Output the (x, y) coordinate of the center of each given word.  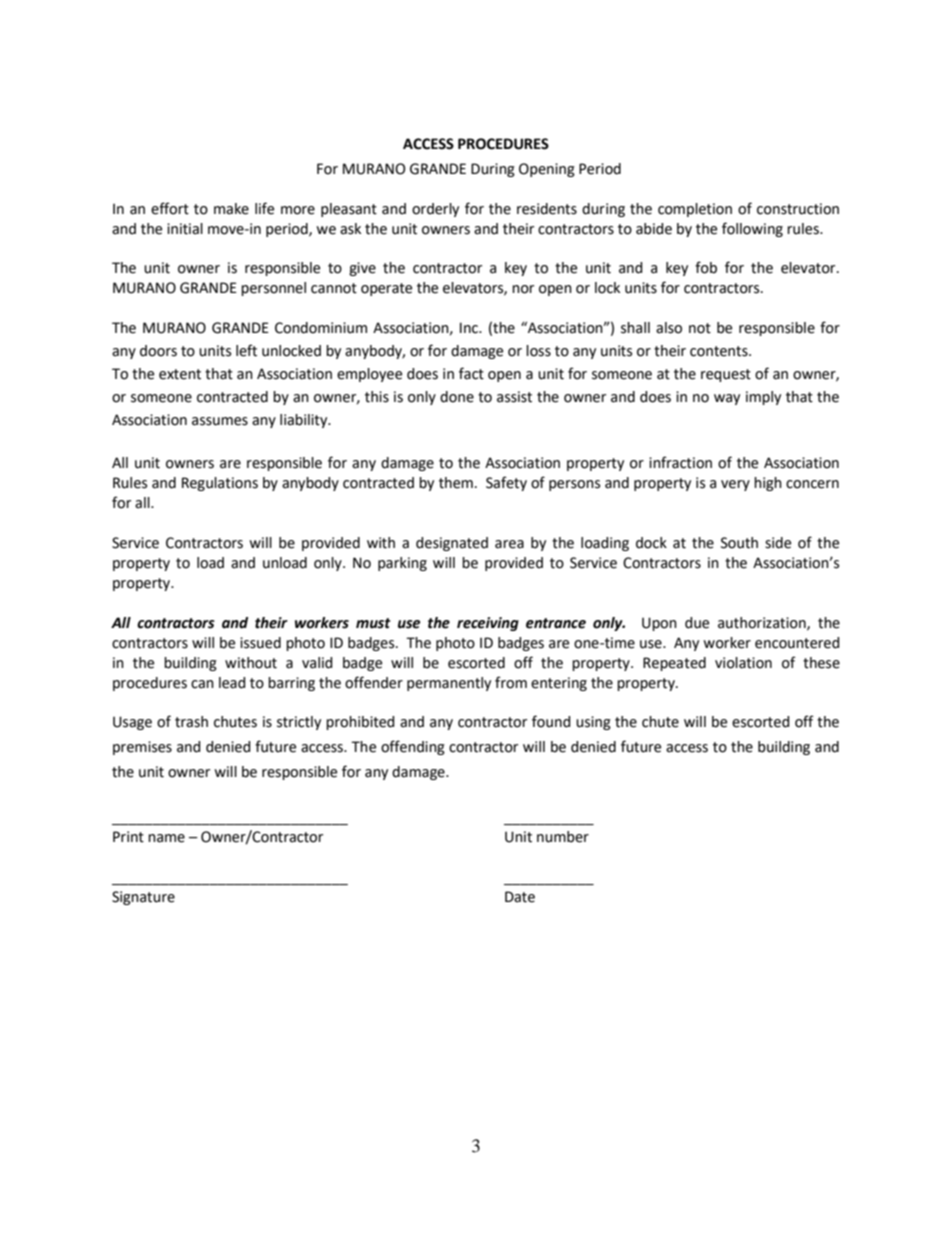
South (739, 543)
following (752, 229)
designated (452, 544)
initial (185, 229)
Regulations (220, 484)
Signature (143, 898)
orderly (435, 210)
